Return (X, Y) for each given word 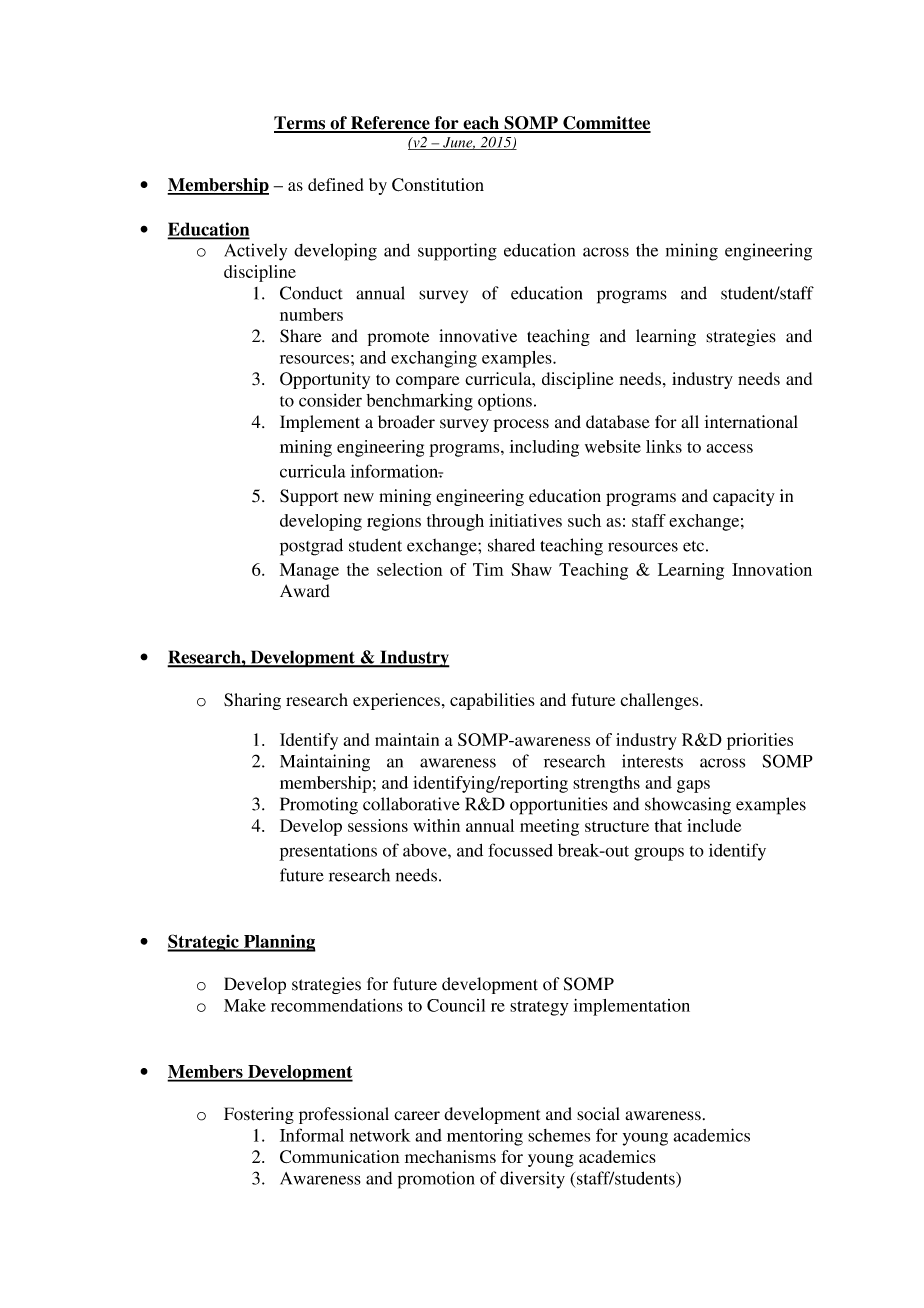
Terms (300, 124)
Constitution (438, 185)
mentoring (485, 1137)
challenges (661, 701)
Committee (606, 124)
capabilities (492, 701)
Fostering (259, 1115)
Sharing (252, 701)
